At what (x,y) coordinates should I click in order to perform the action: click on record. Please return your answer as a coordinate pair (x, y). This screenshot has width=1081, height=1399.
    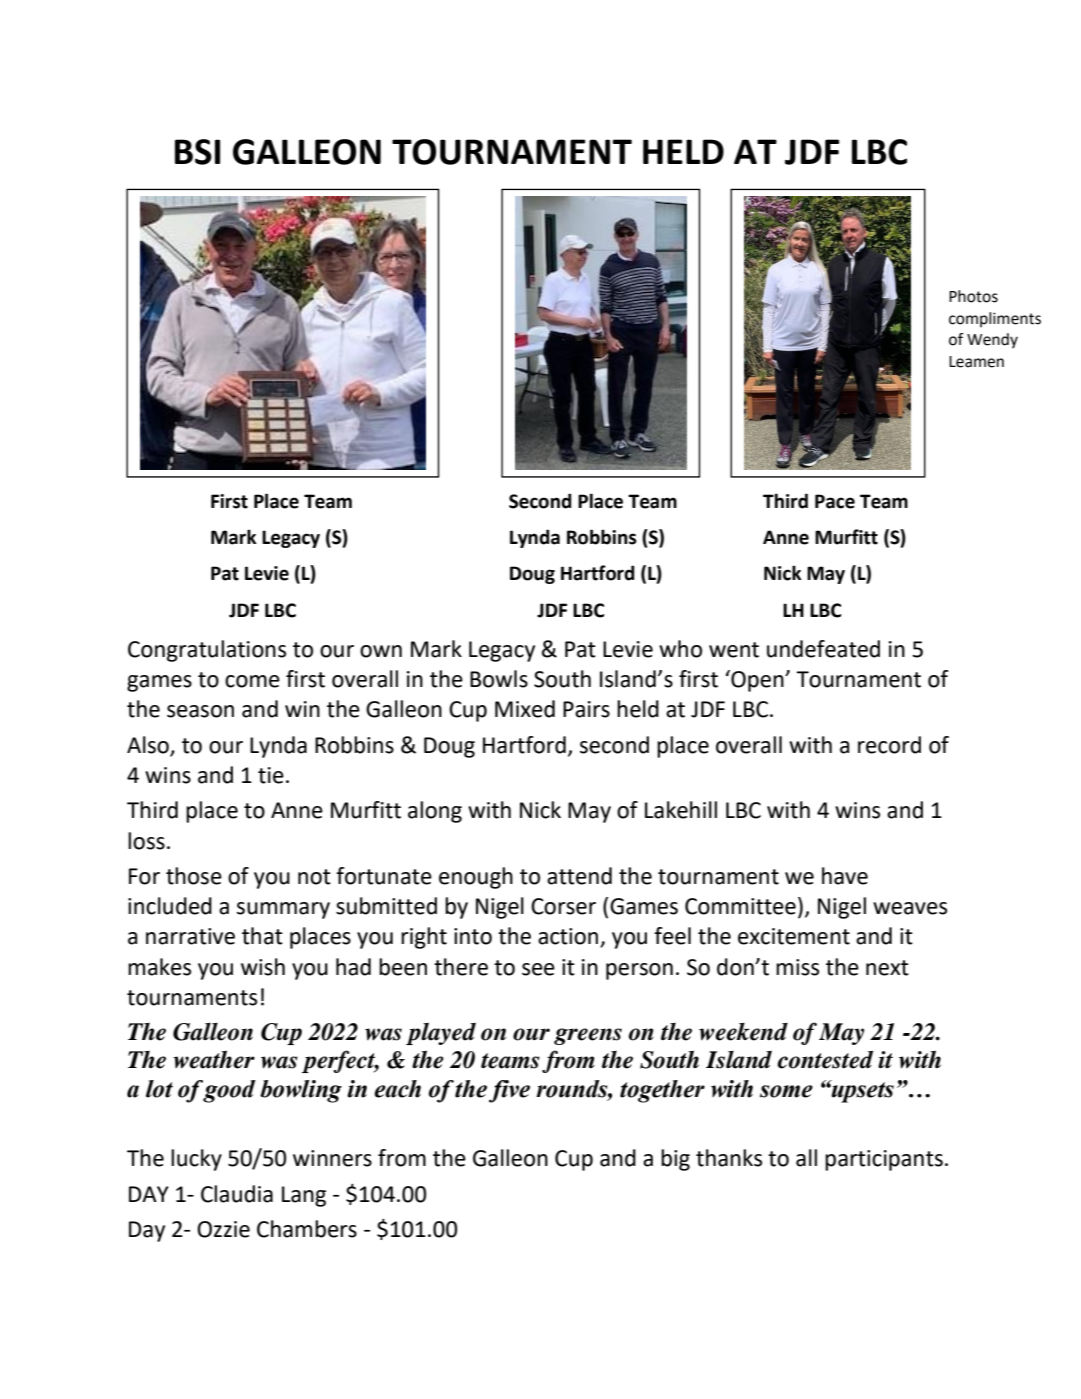
    Looking at the image, I should click on (889, 745).
